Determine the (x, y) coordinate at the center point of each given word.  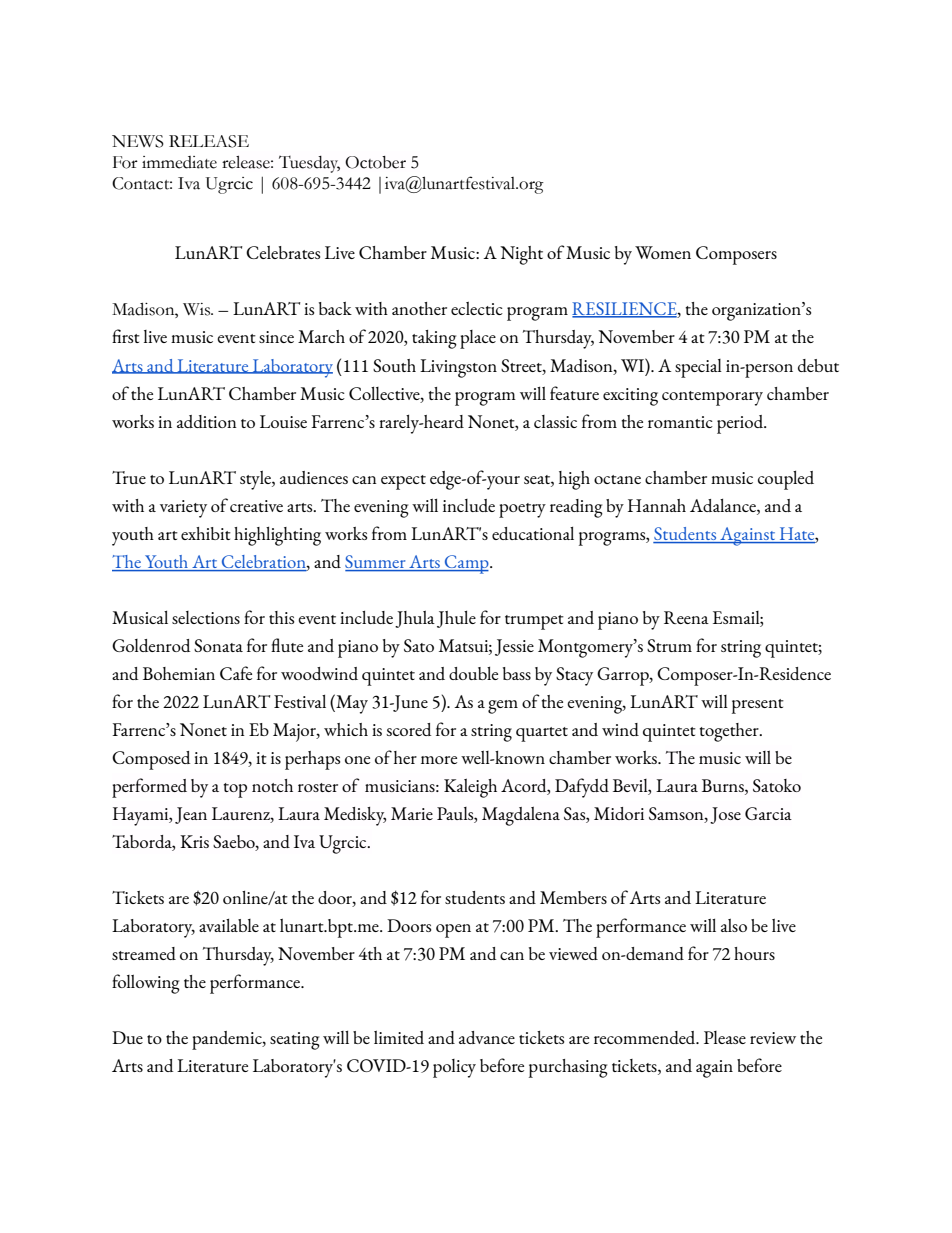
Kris (194, 841)
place (478, 339)
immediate (179, 162)
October (375, 162)
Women (663, 252)
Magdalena (521, 816)
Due (127, 1037)
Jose (725, 815)
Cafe (236, 673)
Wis (198, 309)
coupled (786, 480)
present (758, 706)
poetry (522, 510)
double (473, 673)
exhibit (206, 533)
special (698, 368)
